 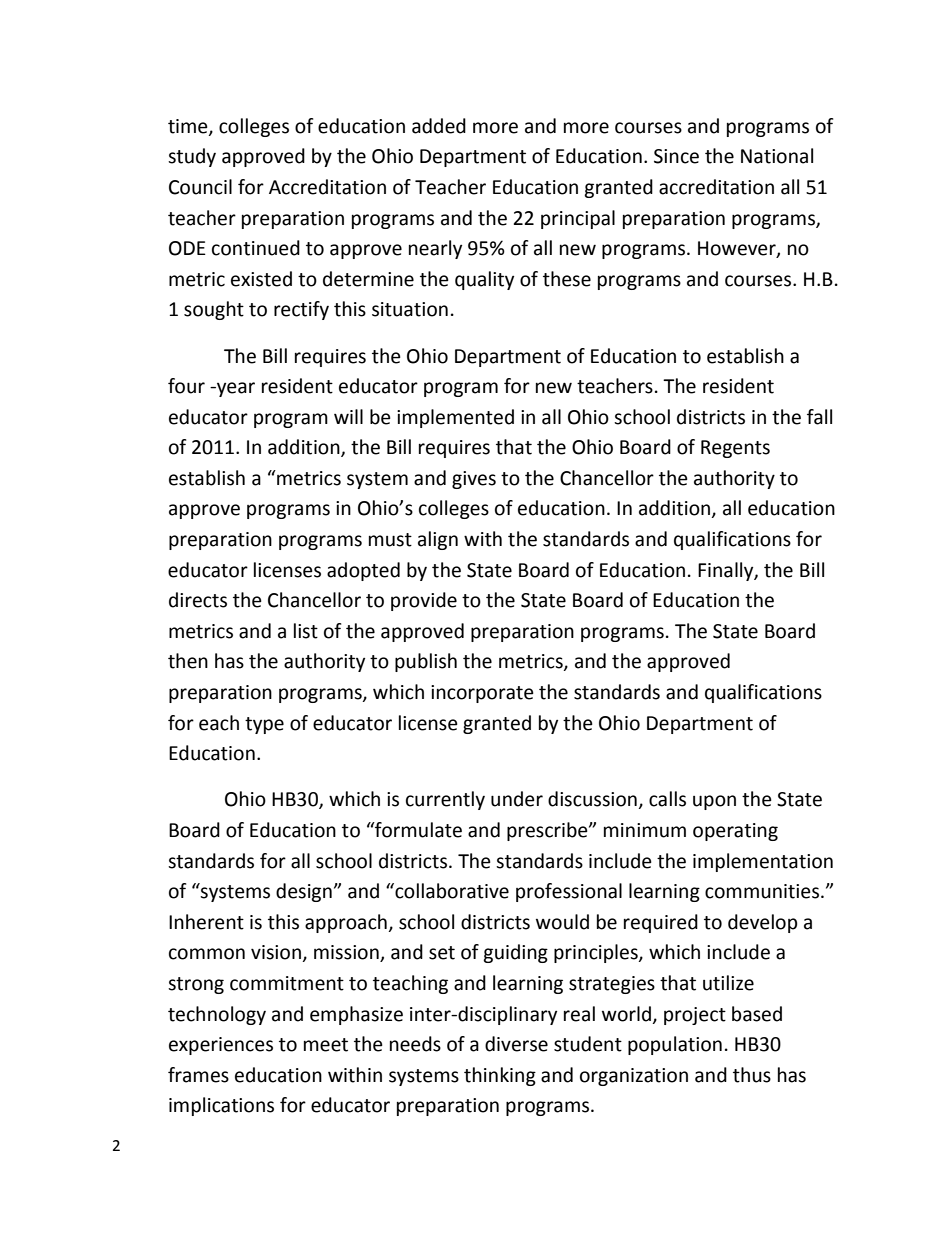 What do you see at coordinates (439, 126) in the screenshot?
I see `added` at bounding box center [439, 126].
